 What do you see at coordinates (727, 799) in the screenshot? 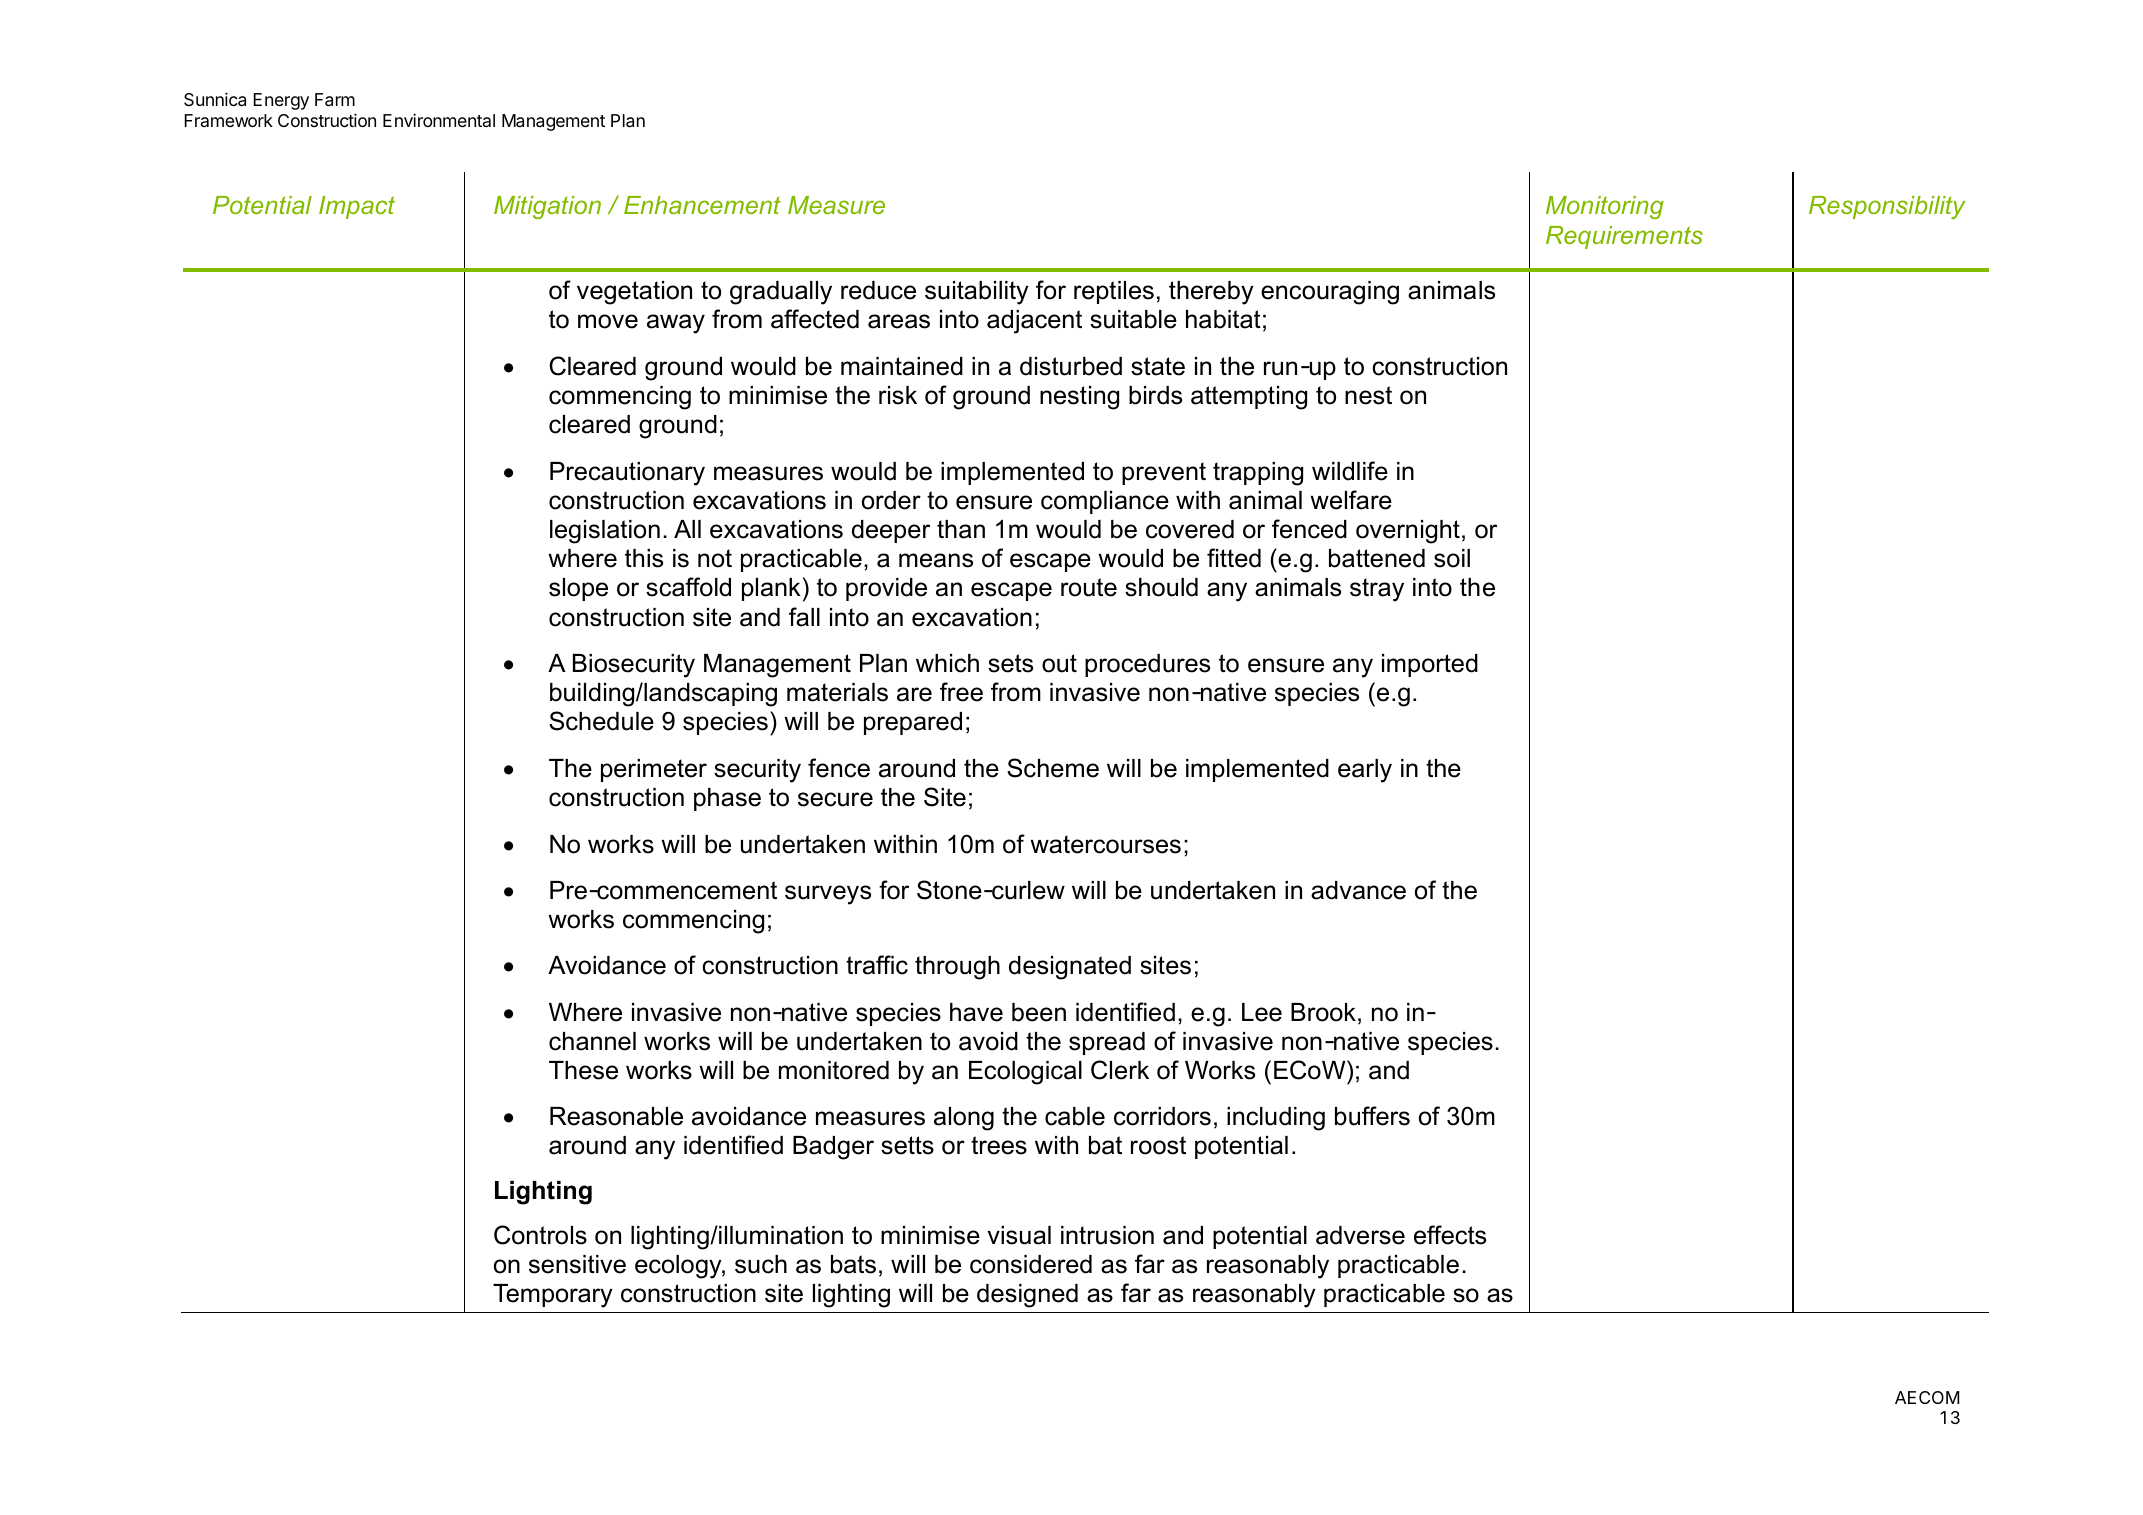
I see `phase` at bounding box center [727, 799].
